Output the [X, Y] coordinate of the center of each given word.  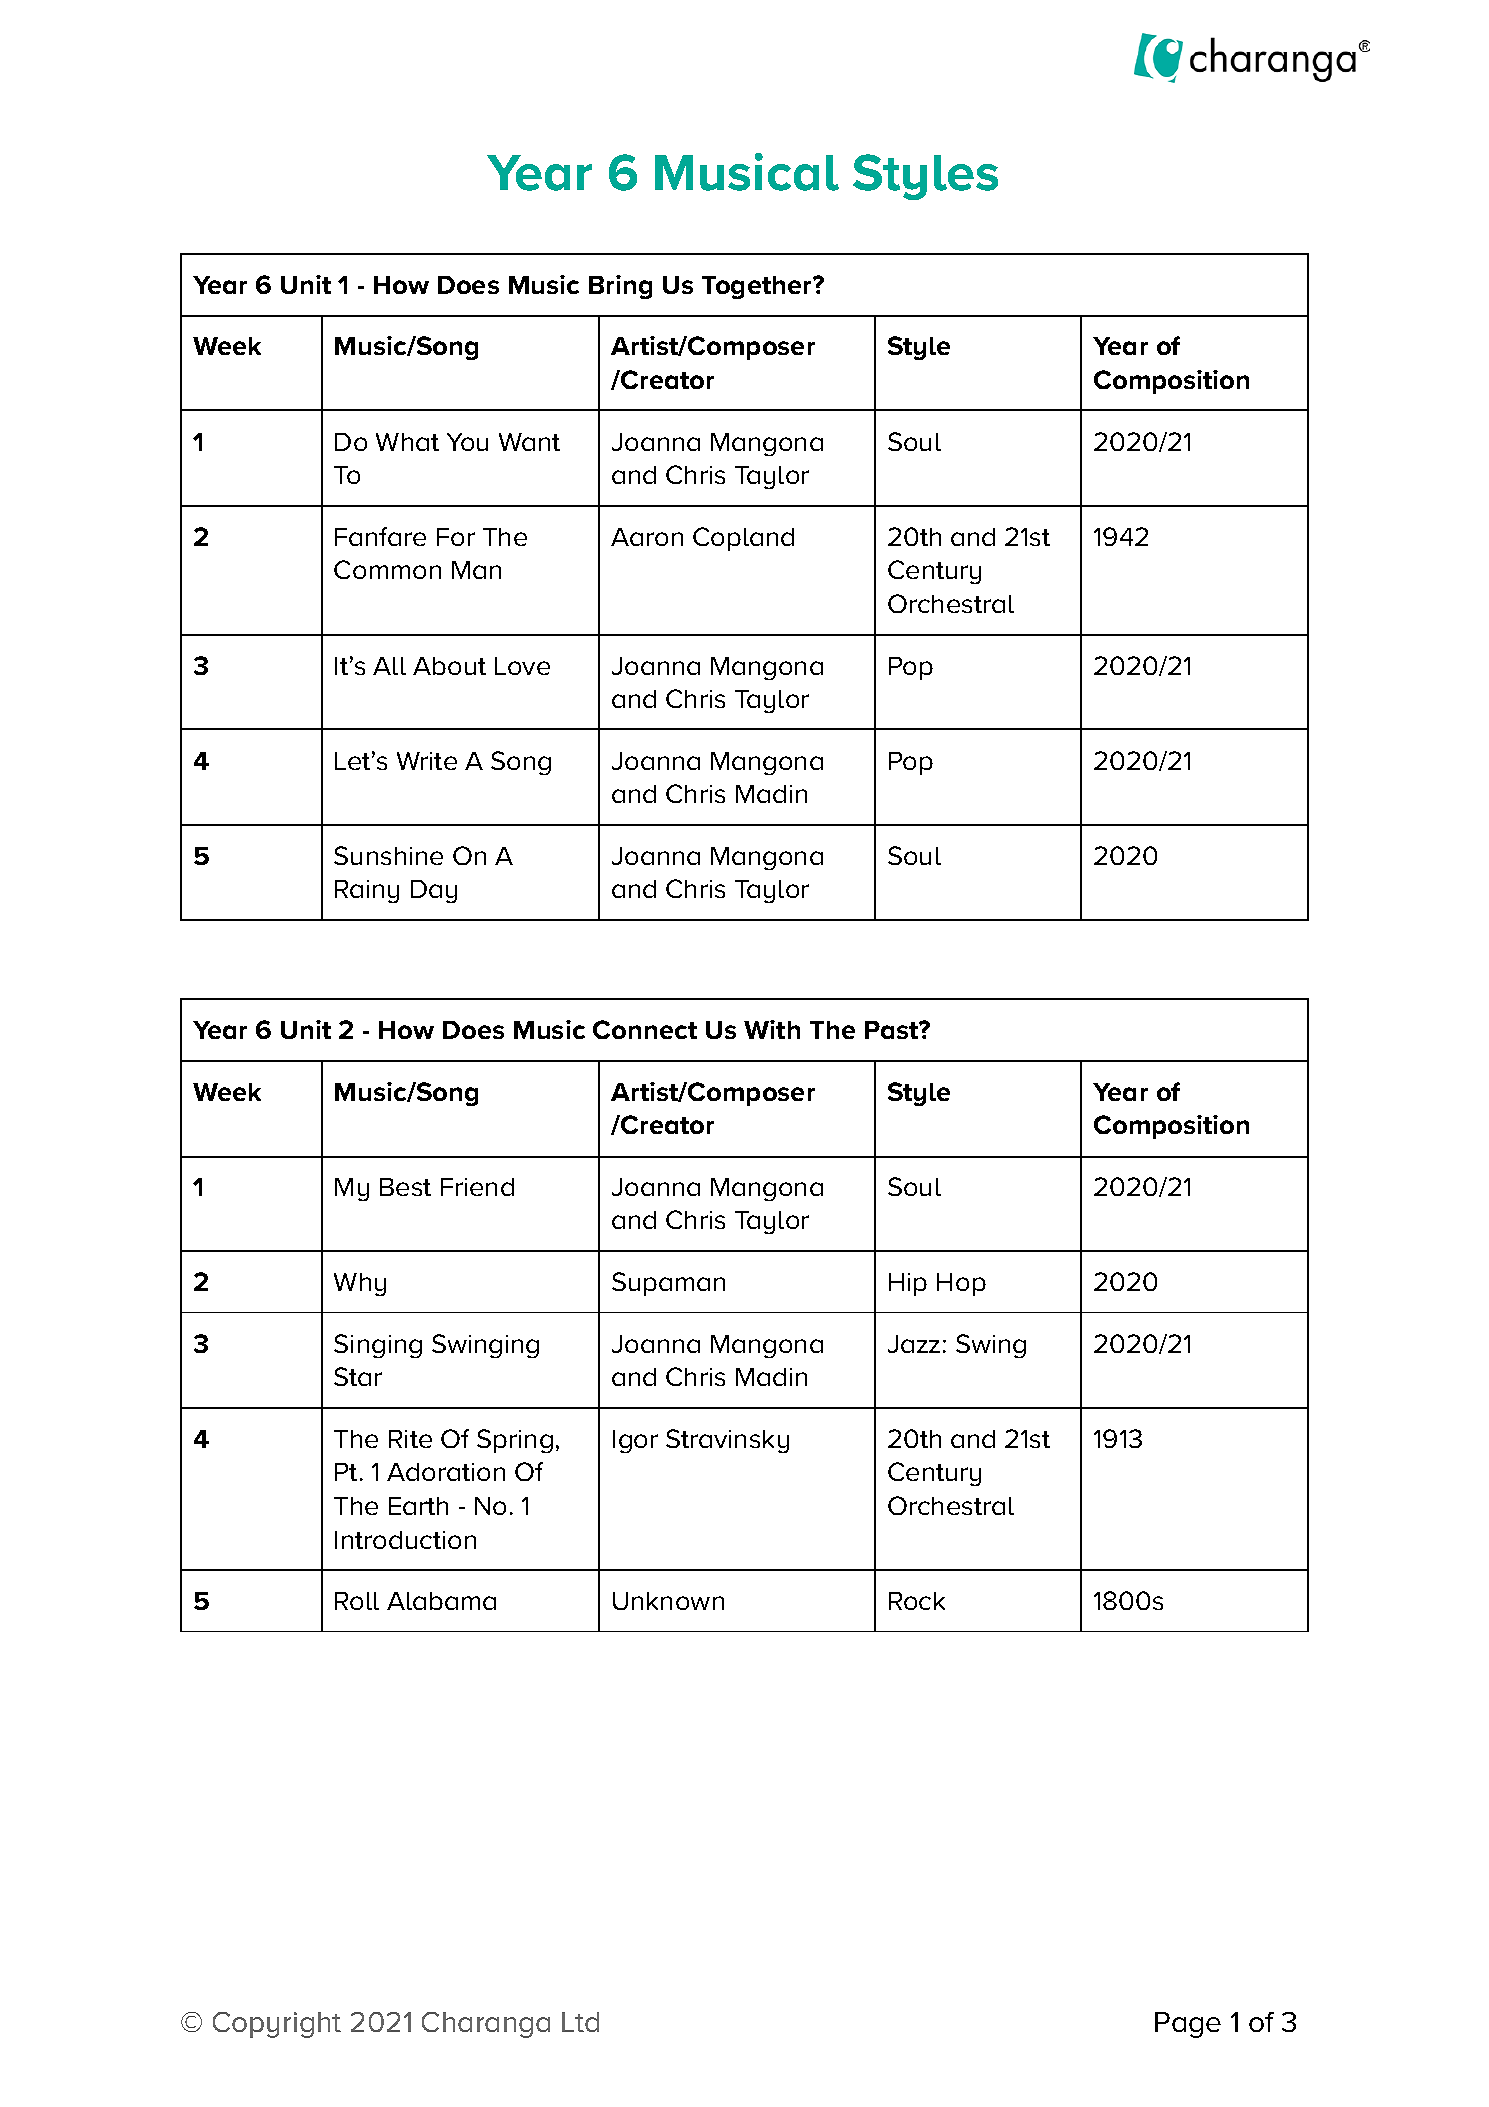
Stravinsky [727, 1441]
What [407, 442]
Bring [620, 287]
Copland [743, 539]
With [772, 1029]
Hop [961, 1284]
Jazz [914, 1344]
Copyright [277, 2025]
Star [358, 1376]
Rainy [367, 891]
